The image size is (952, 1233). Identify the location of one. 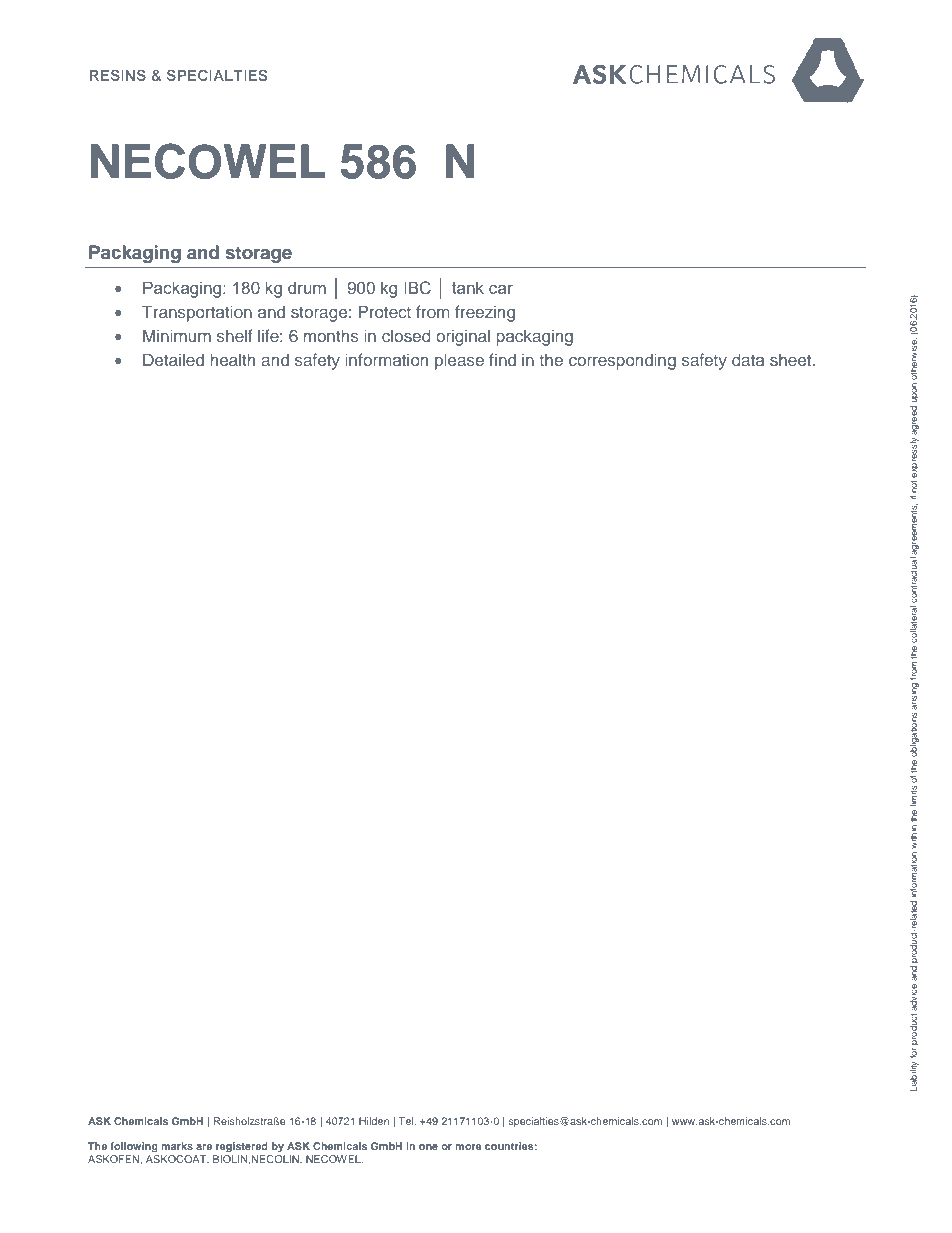
(428, 1147).
